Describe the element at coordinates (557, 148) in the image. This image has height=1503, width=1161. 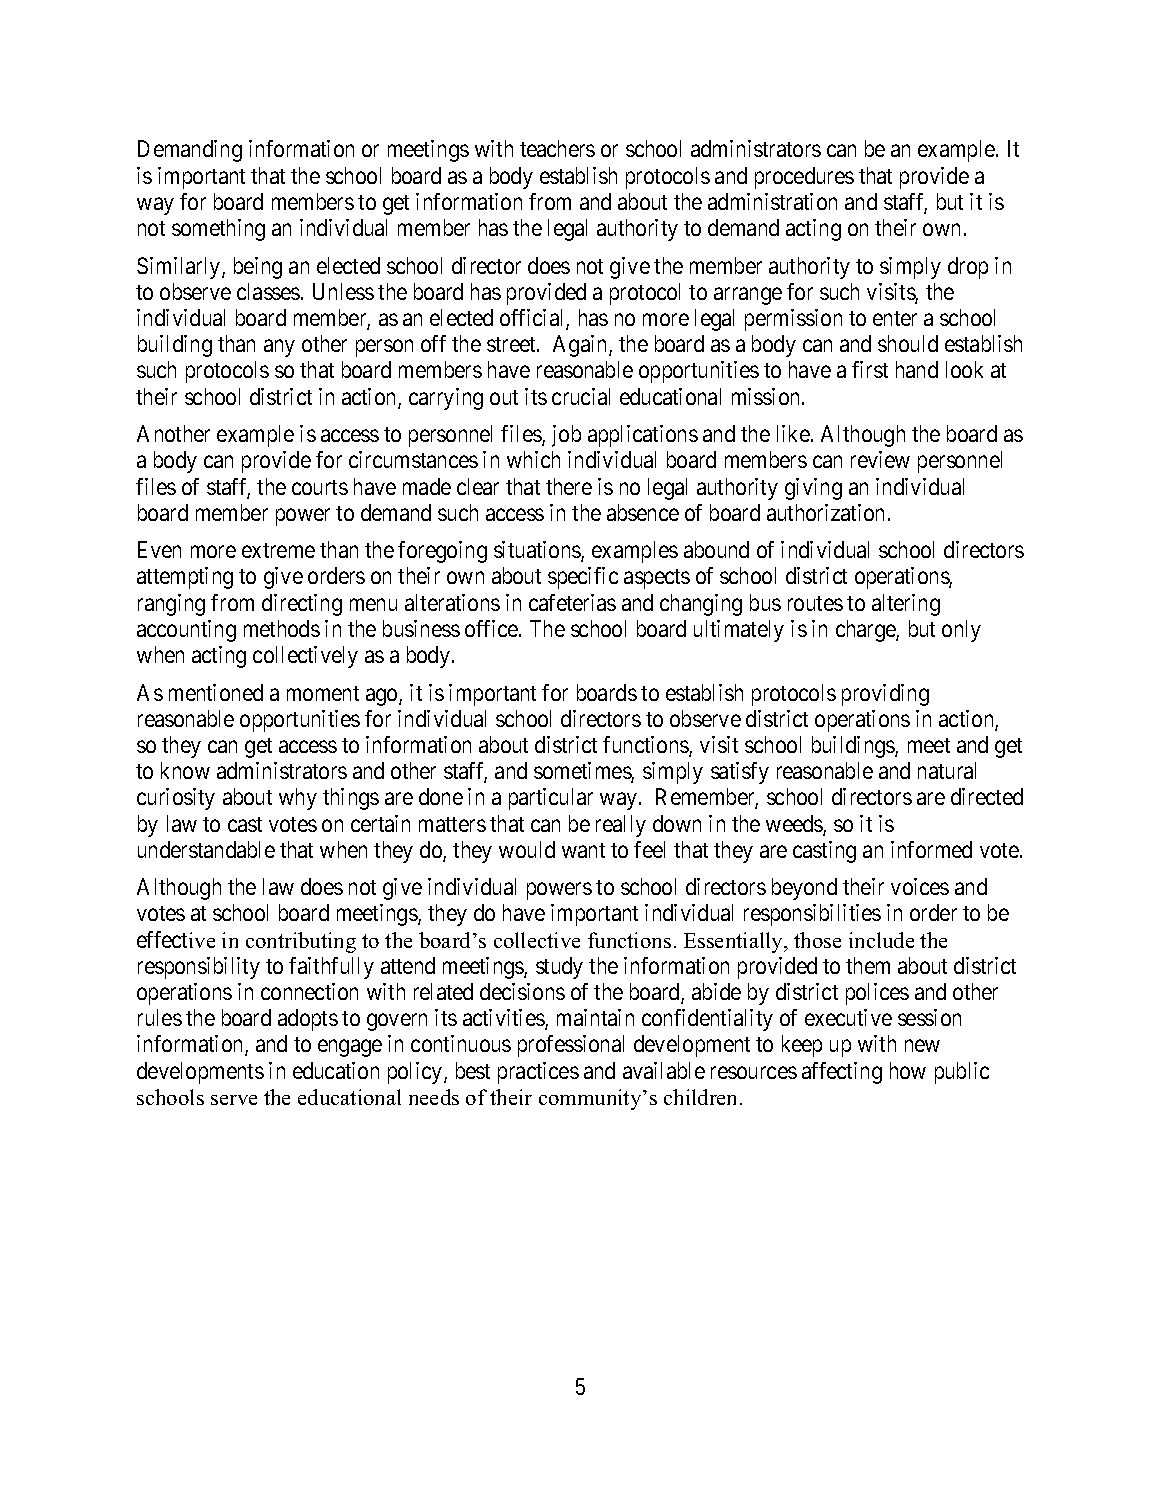
I see `teachers` at that location.
